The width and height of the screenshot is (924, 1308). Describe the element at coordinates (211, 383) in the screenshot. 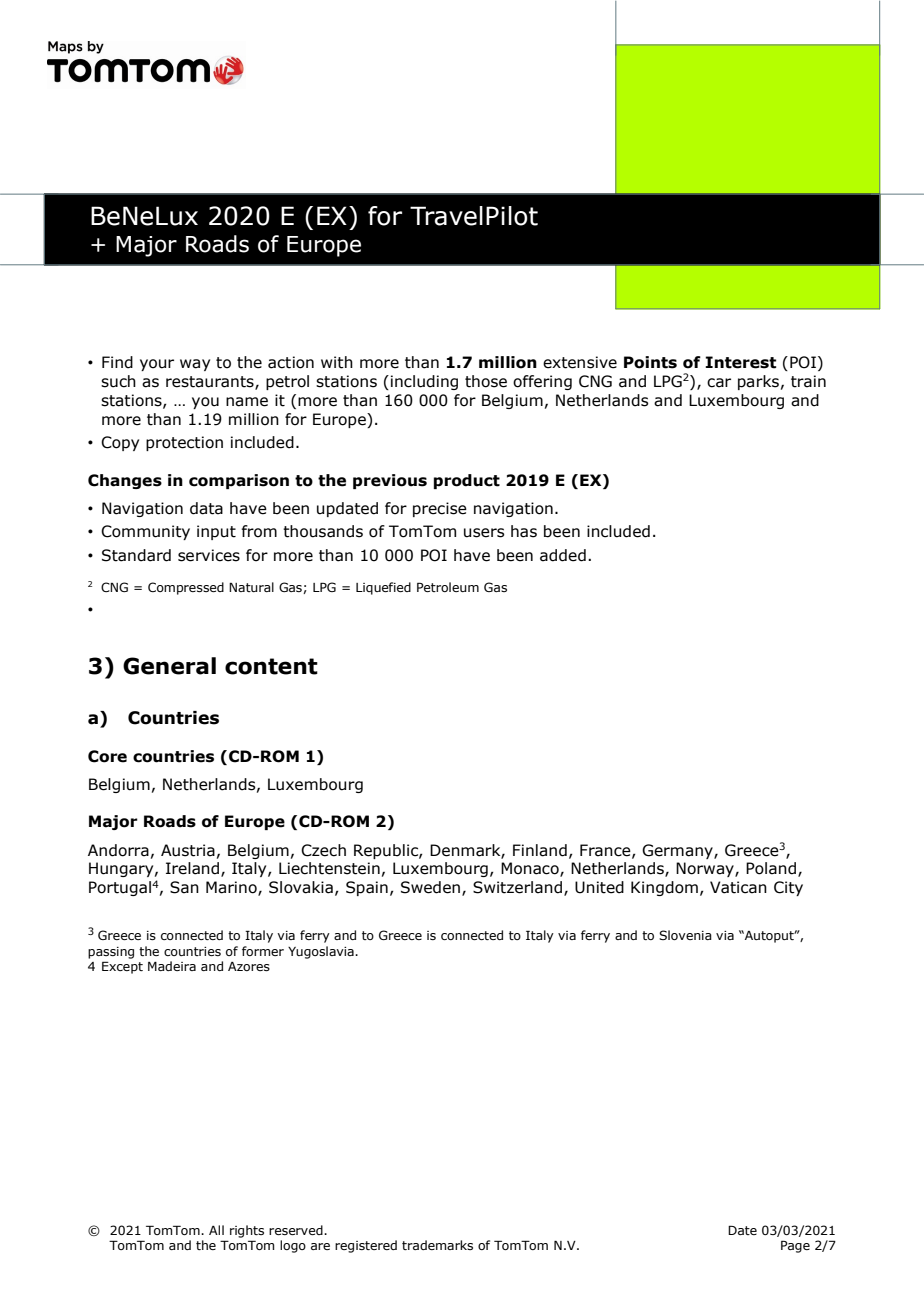

I see `restaurants` at that location.
